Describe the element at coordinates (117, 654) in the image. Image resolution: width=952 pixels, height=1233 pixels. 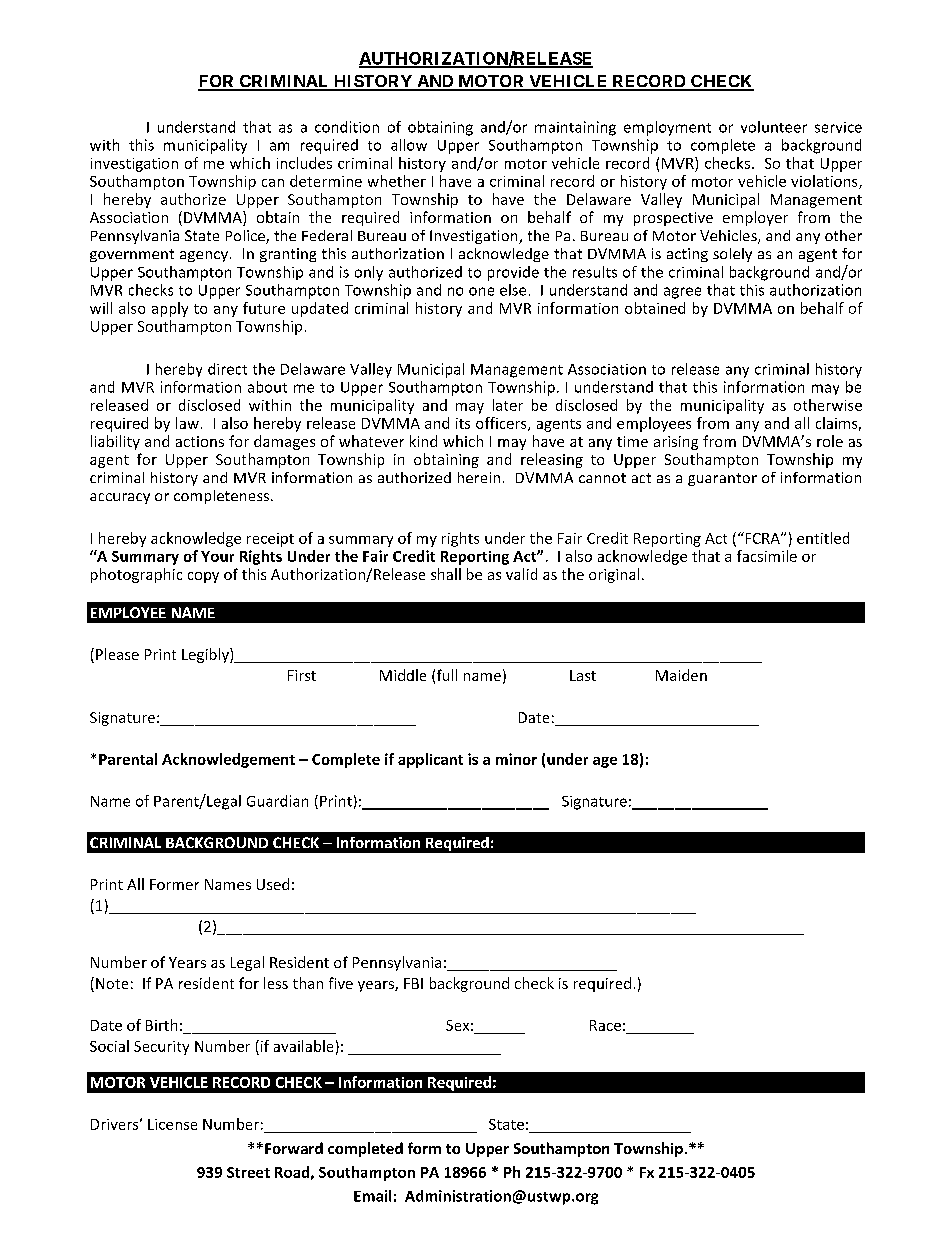
I see `Please` at that location.
